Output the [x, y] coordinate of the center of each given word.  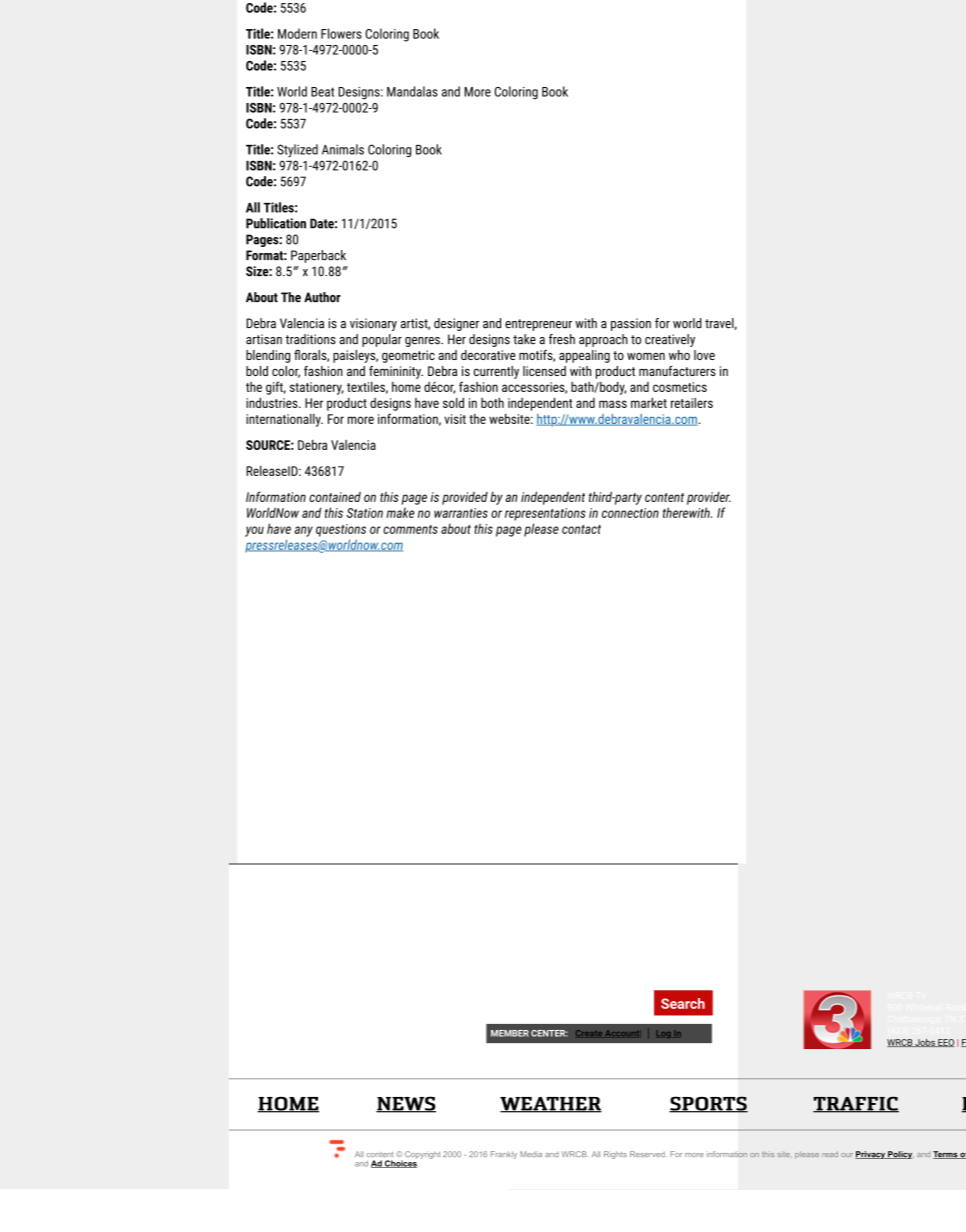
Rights [615, 1155]
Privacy [871, 1155]
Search [683, 1003]
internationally [284, 420]
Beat [322, 92]
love [704, 355]
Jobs [925, 1043]
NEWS [406, 1104]
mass [613, 404]
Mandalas [412, 91]
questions [341, 530]
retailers [692, 403]
